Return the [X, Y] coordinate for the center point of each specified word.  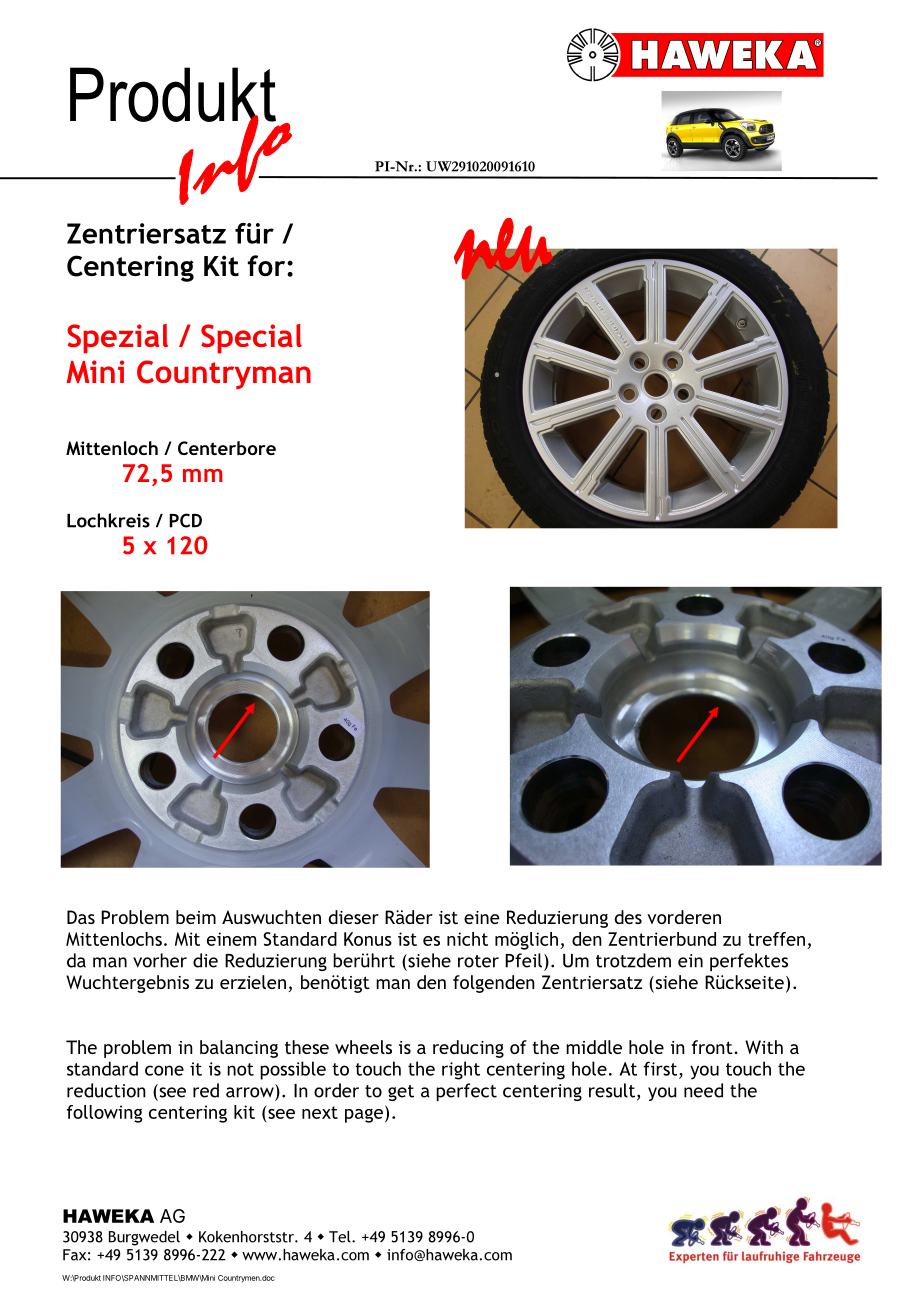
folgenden [494, 984]
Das [81, 917]
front [713, 1047]
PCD [185, 520]
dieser [353, 917]
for [268, 265]
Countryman [224, 374]
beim [196, 917]
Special [251, 339]
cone [164, 1070]
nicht [467, 939]
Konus [368, 939]
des [628, 917]
